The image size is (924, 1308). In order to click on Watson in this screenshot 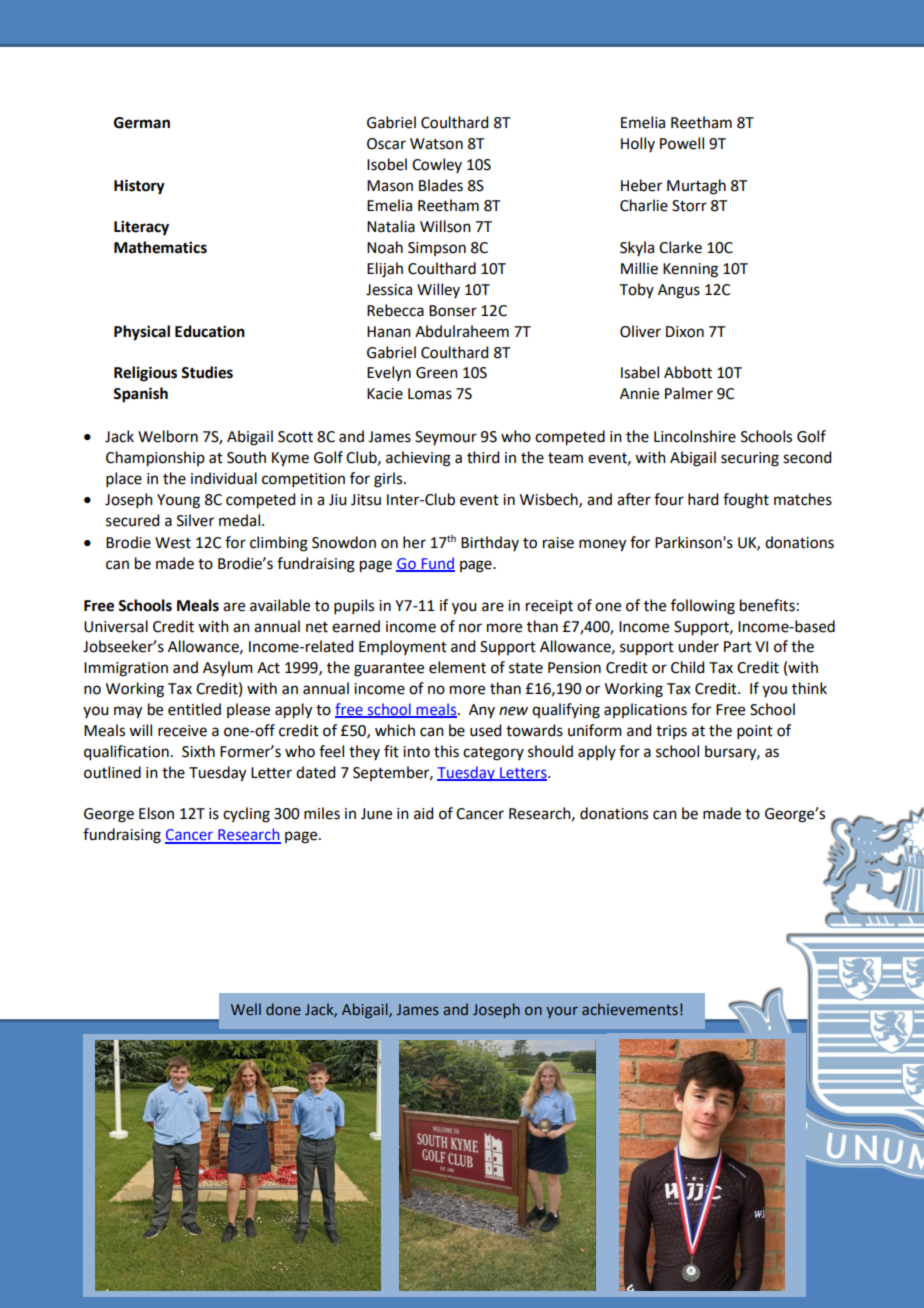, I will do `click(436, 144)`.
